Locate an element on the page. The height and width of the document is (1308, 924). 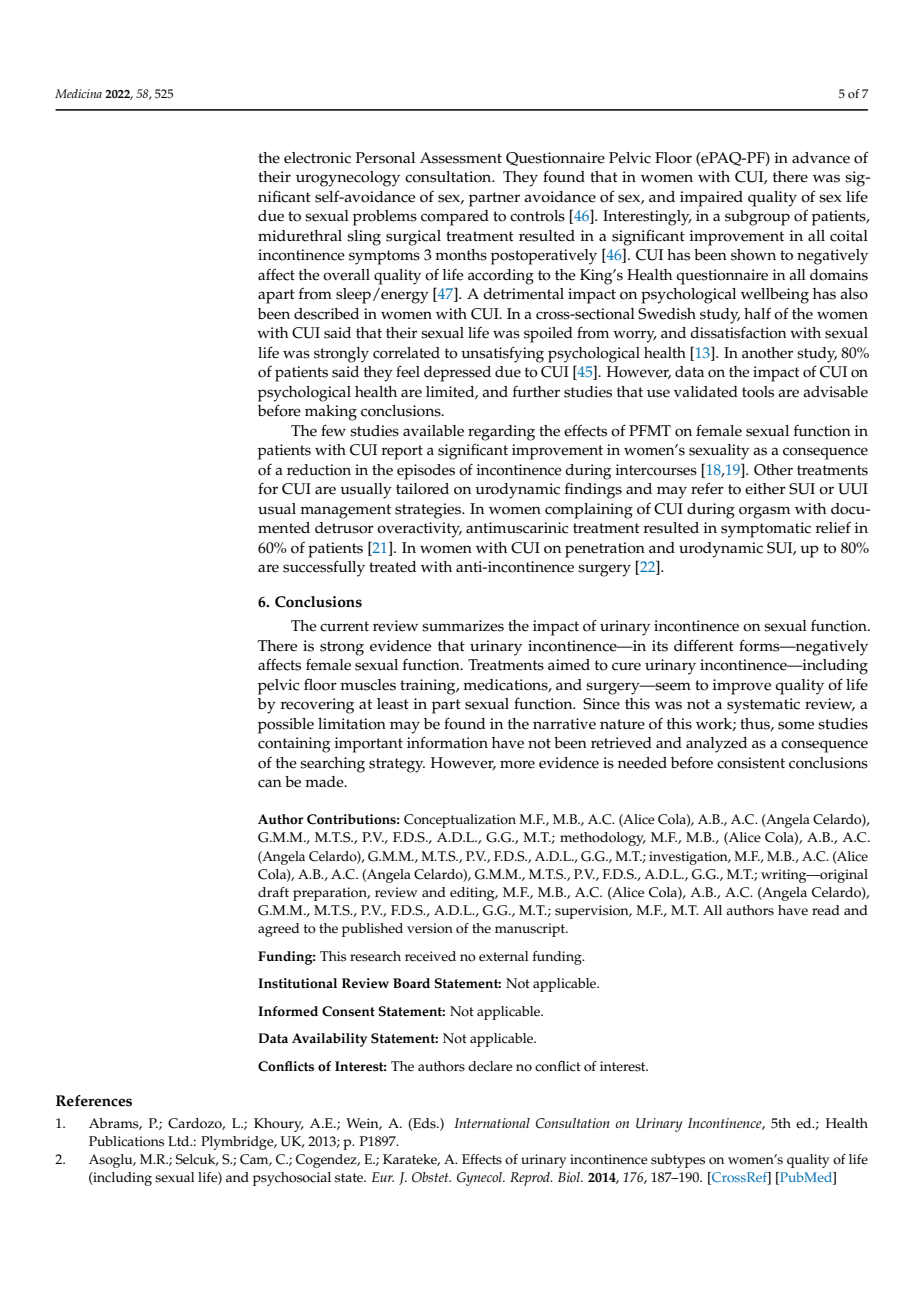
Medicina is located at coordinates (78, 93).
